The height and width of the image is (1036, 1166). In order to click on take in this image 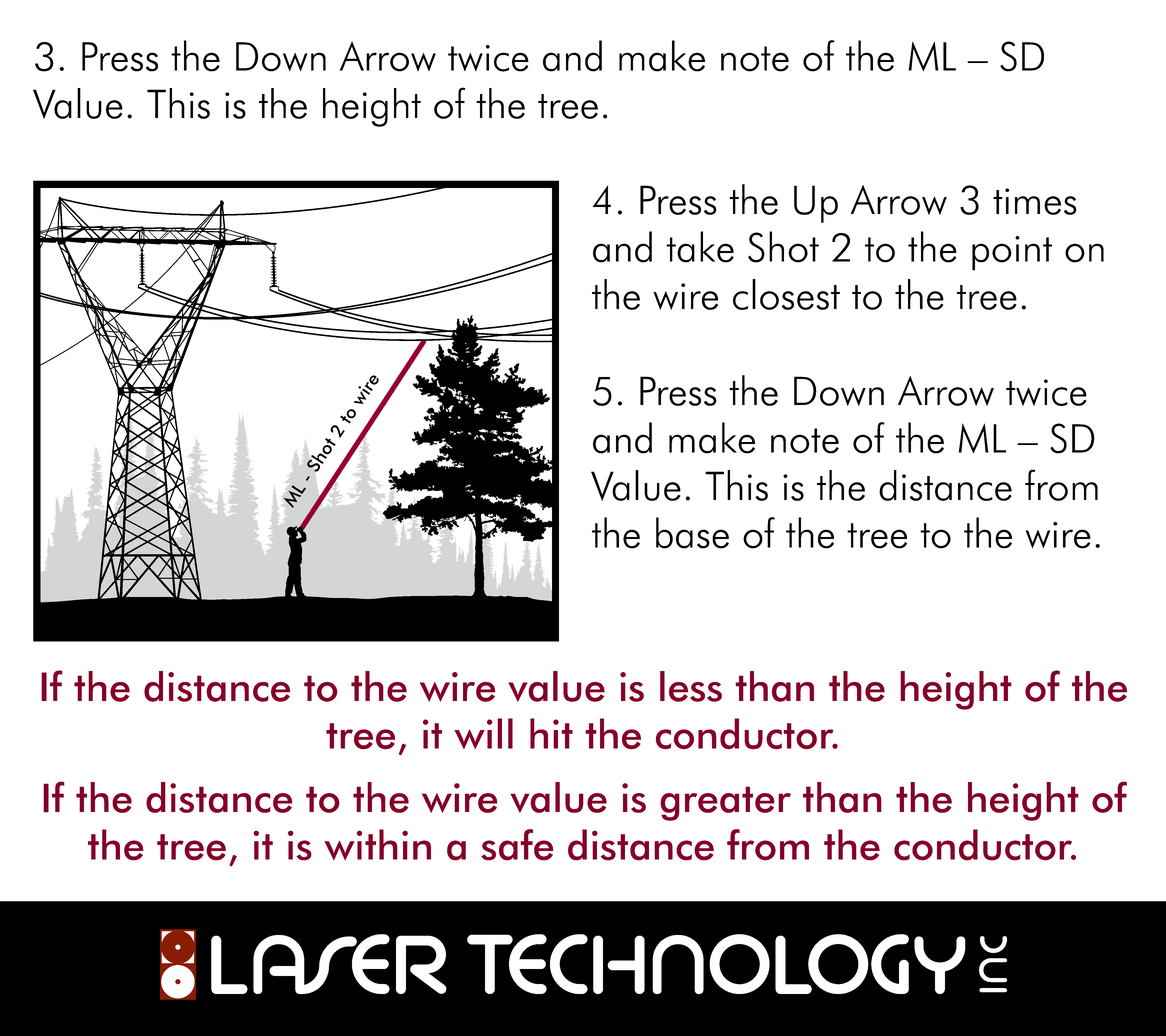, I will do `click(700, 247)`.
